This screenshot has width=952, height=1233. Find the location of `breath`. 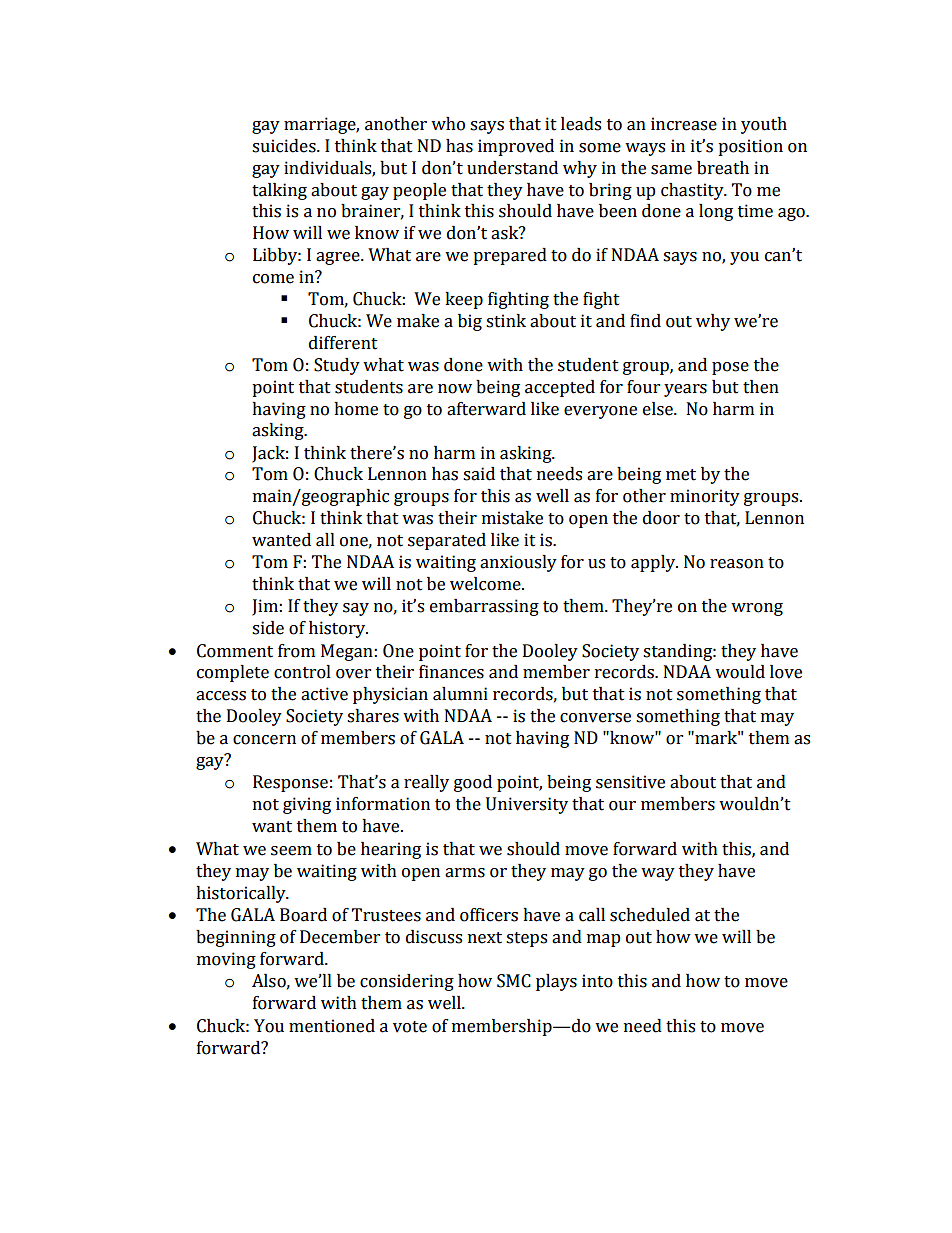

breath is located at coordinates (723, 168).
